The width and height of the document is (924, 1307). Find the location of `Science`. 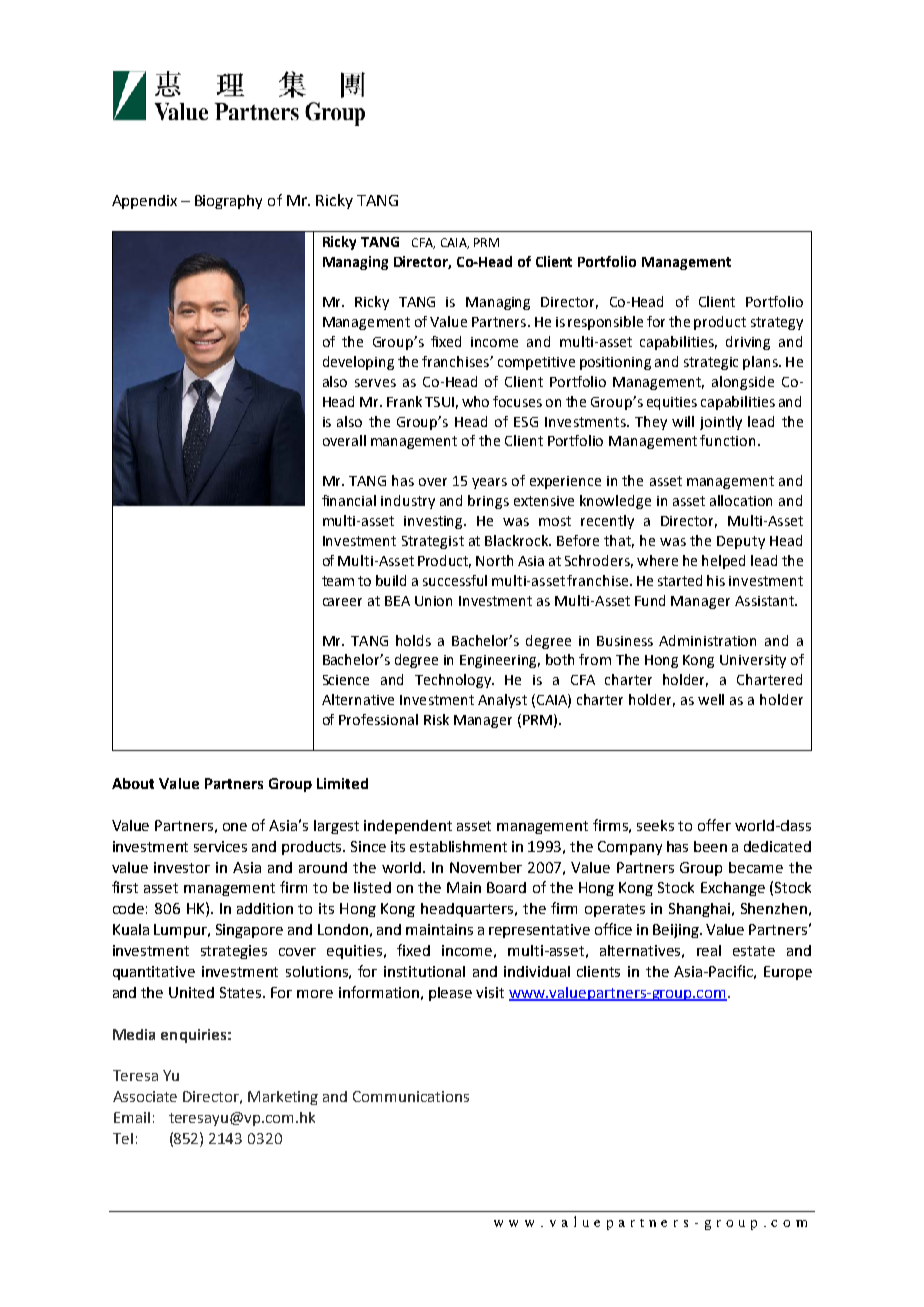

Science is located at coordinates (346, 680).
